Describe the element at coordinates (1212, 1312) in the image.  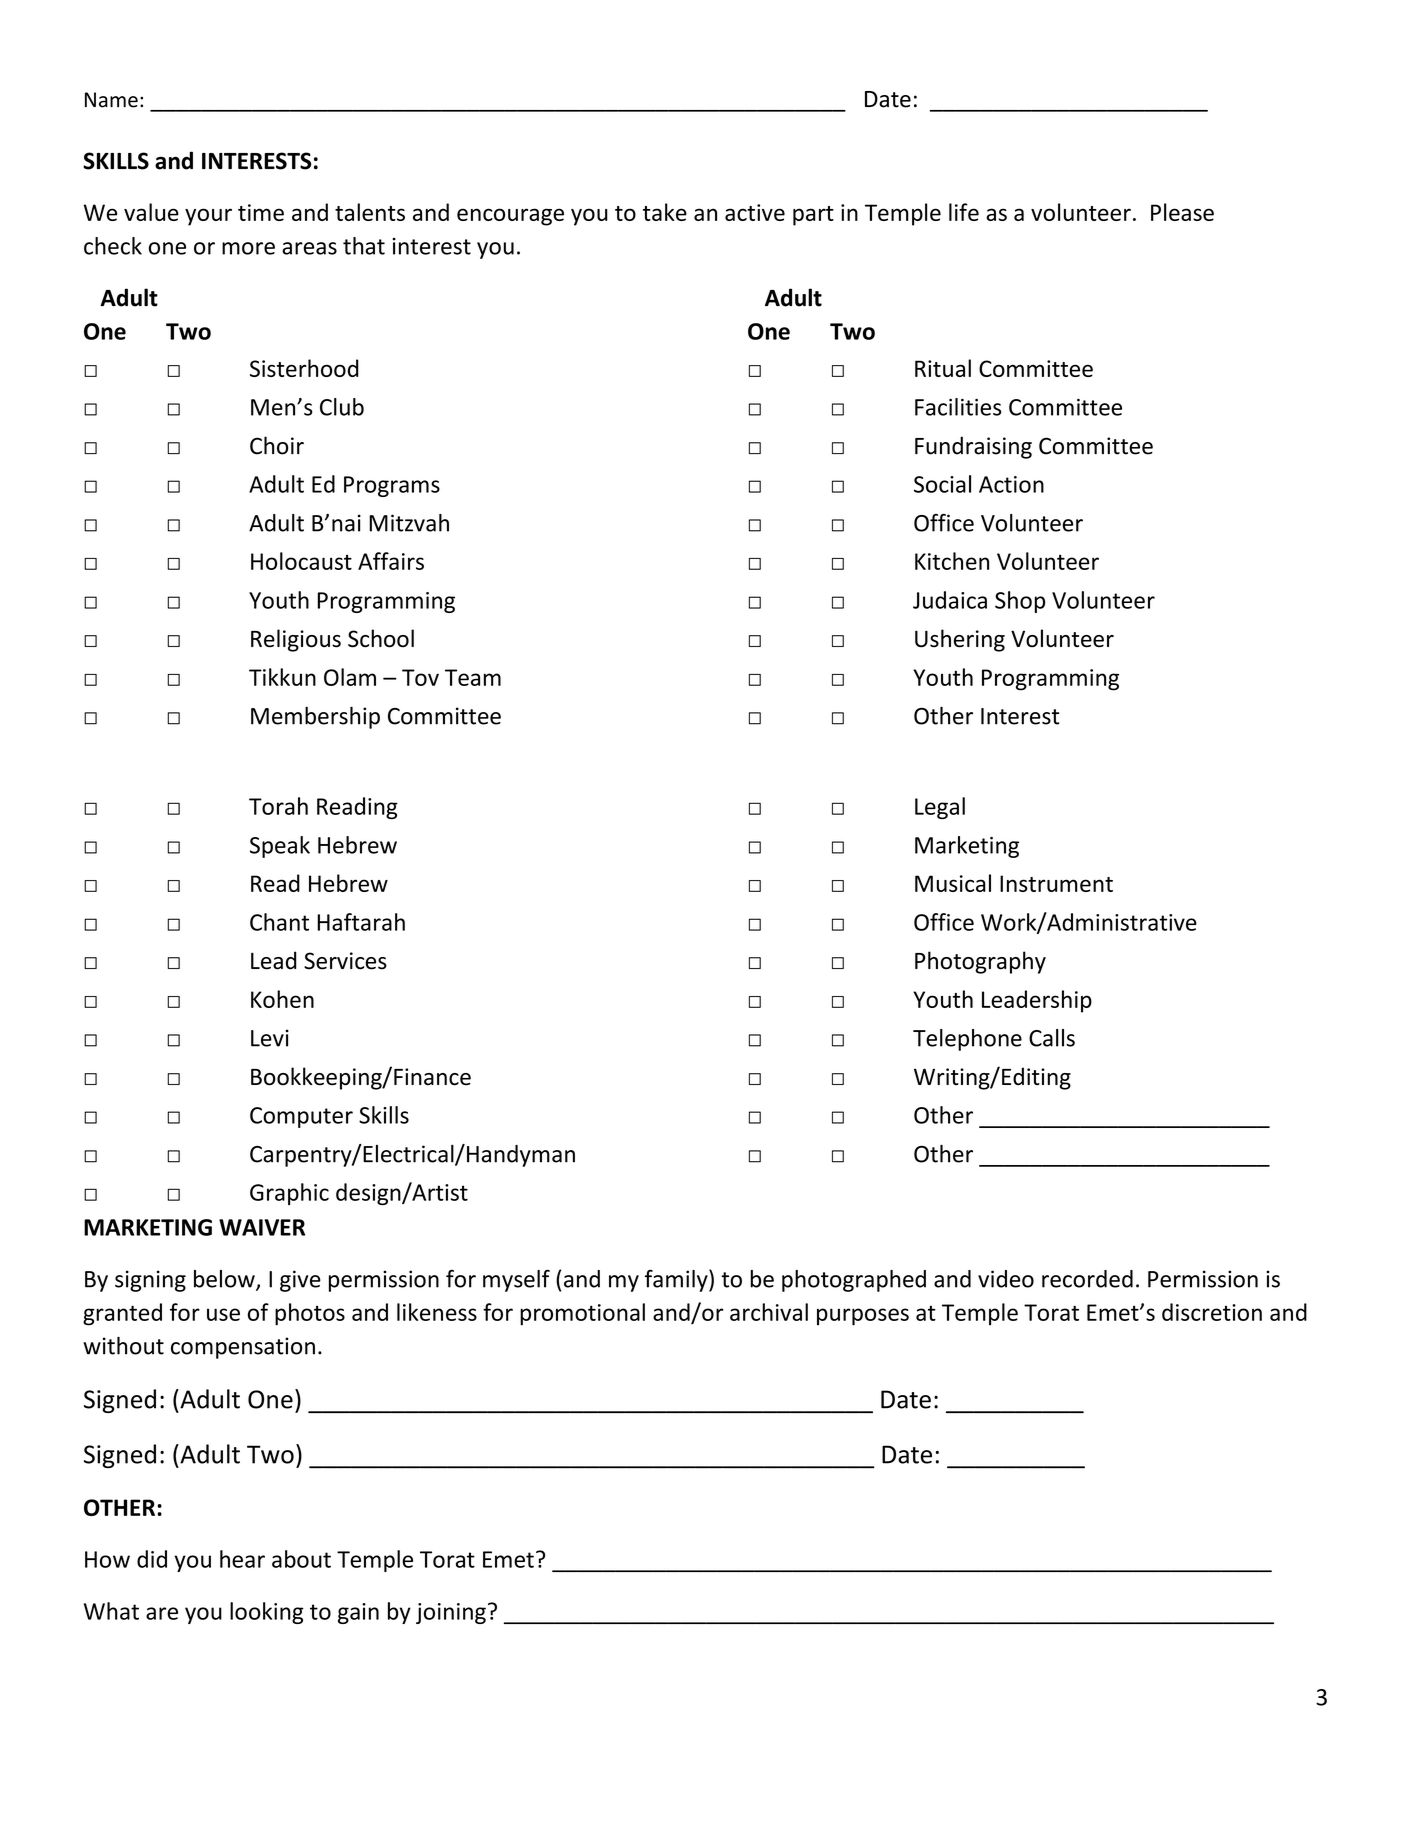
I see `discretion` at that location.
